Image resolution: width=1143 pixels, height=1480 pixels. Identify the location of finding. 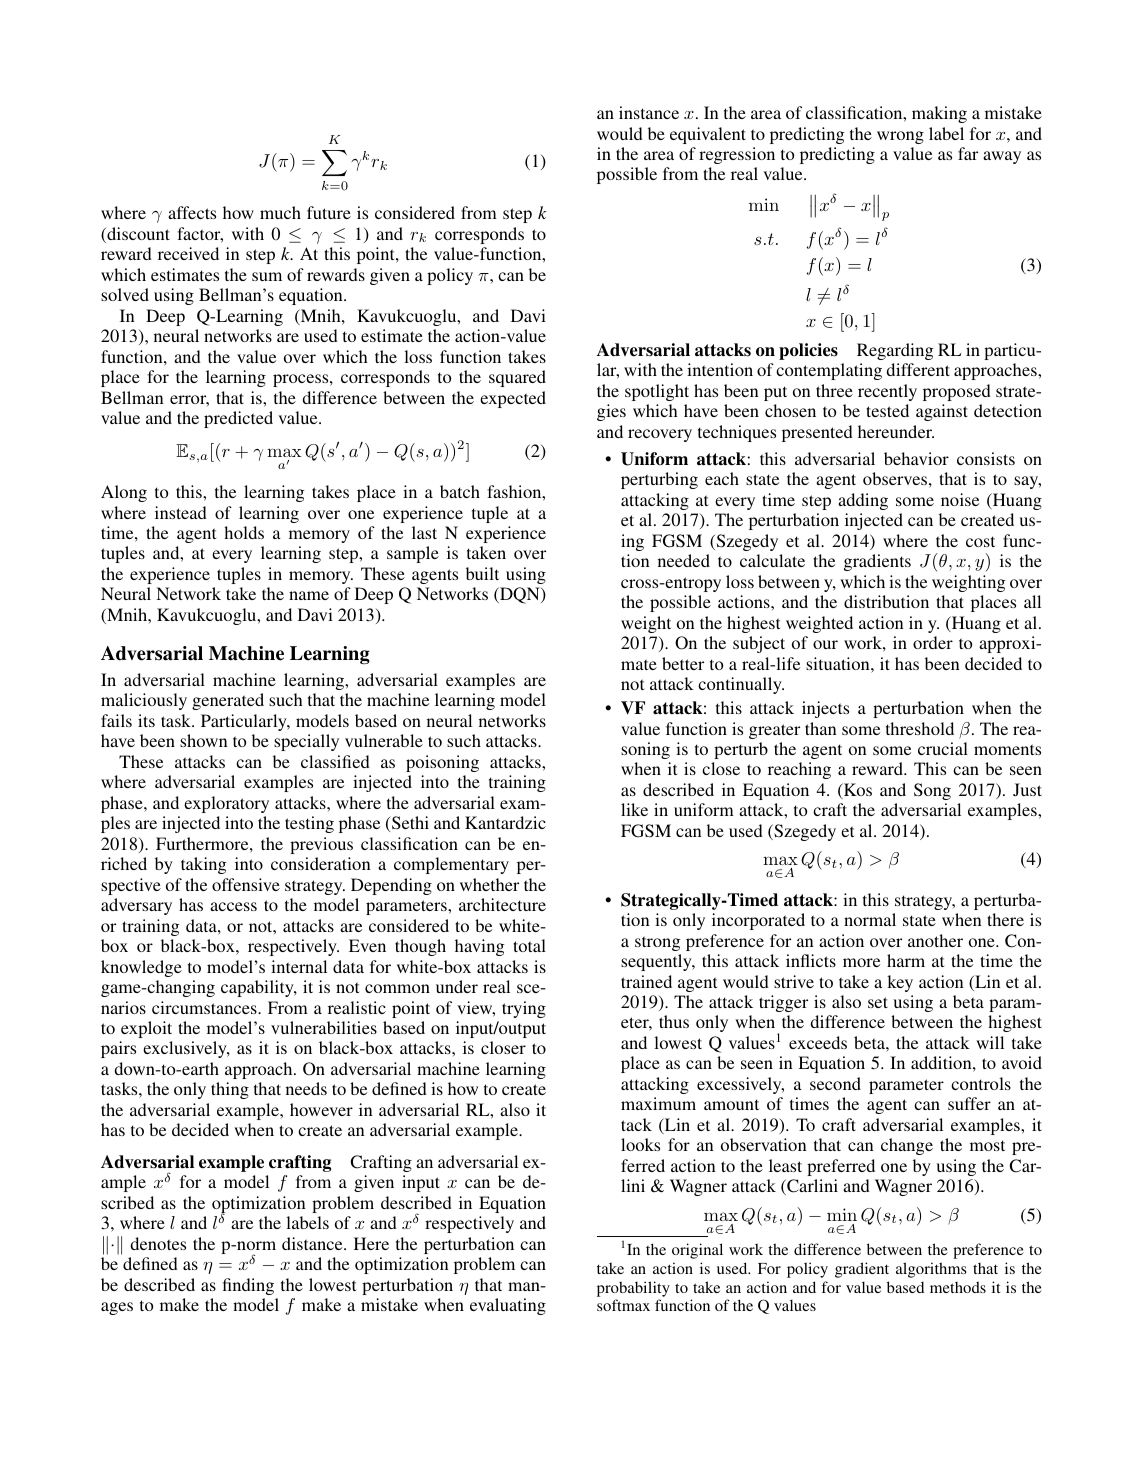
(248, 1286).
